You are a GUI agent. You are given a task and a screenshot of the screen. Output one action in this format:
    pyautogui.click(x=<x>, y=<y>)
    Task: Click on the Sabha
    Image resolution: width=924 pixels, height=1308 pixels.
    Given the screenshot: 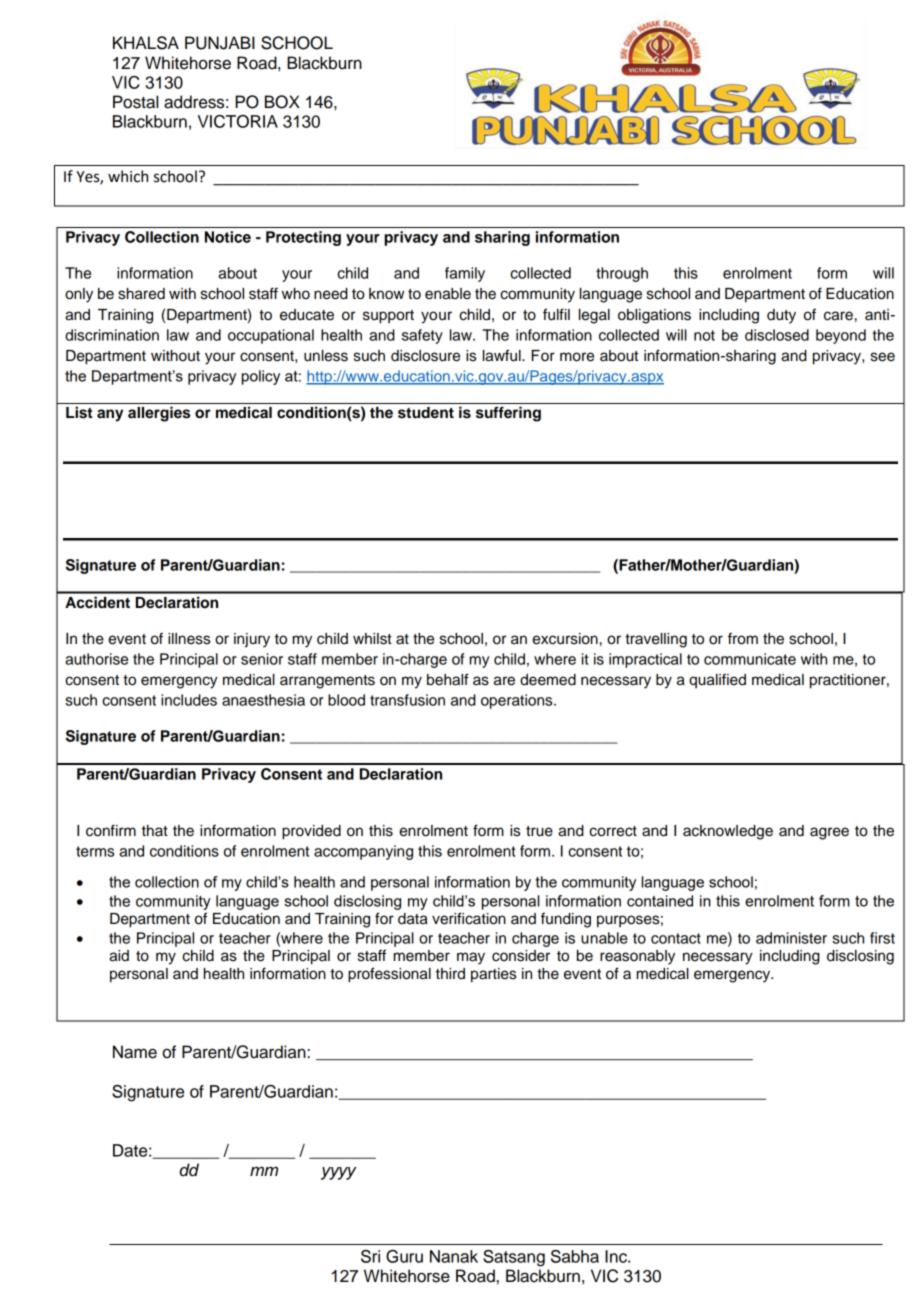 What is the action you would take?
    pyautogui.click(x=575, y=1256)
